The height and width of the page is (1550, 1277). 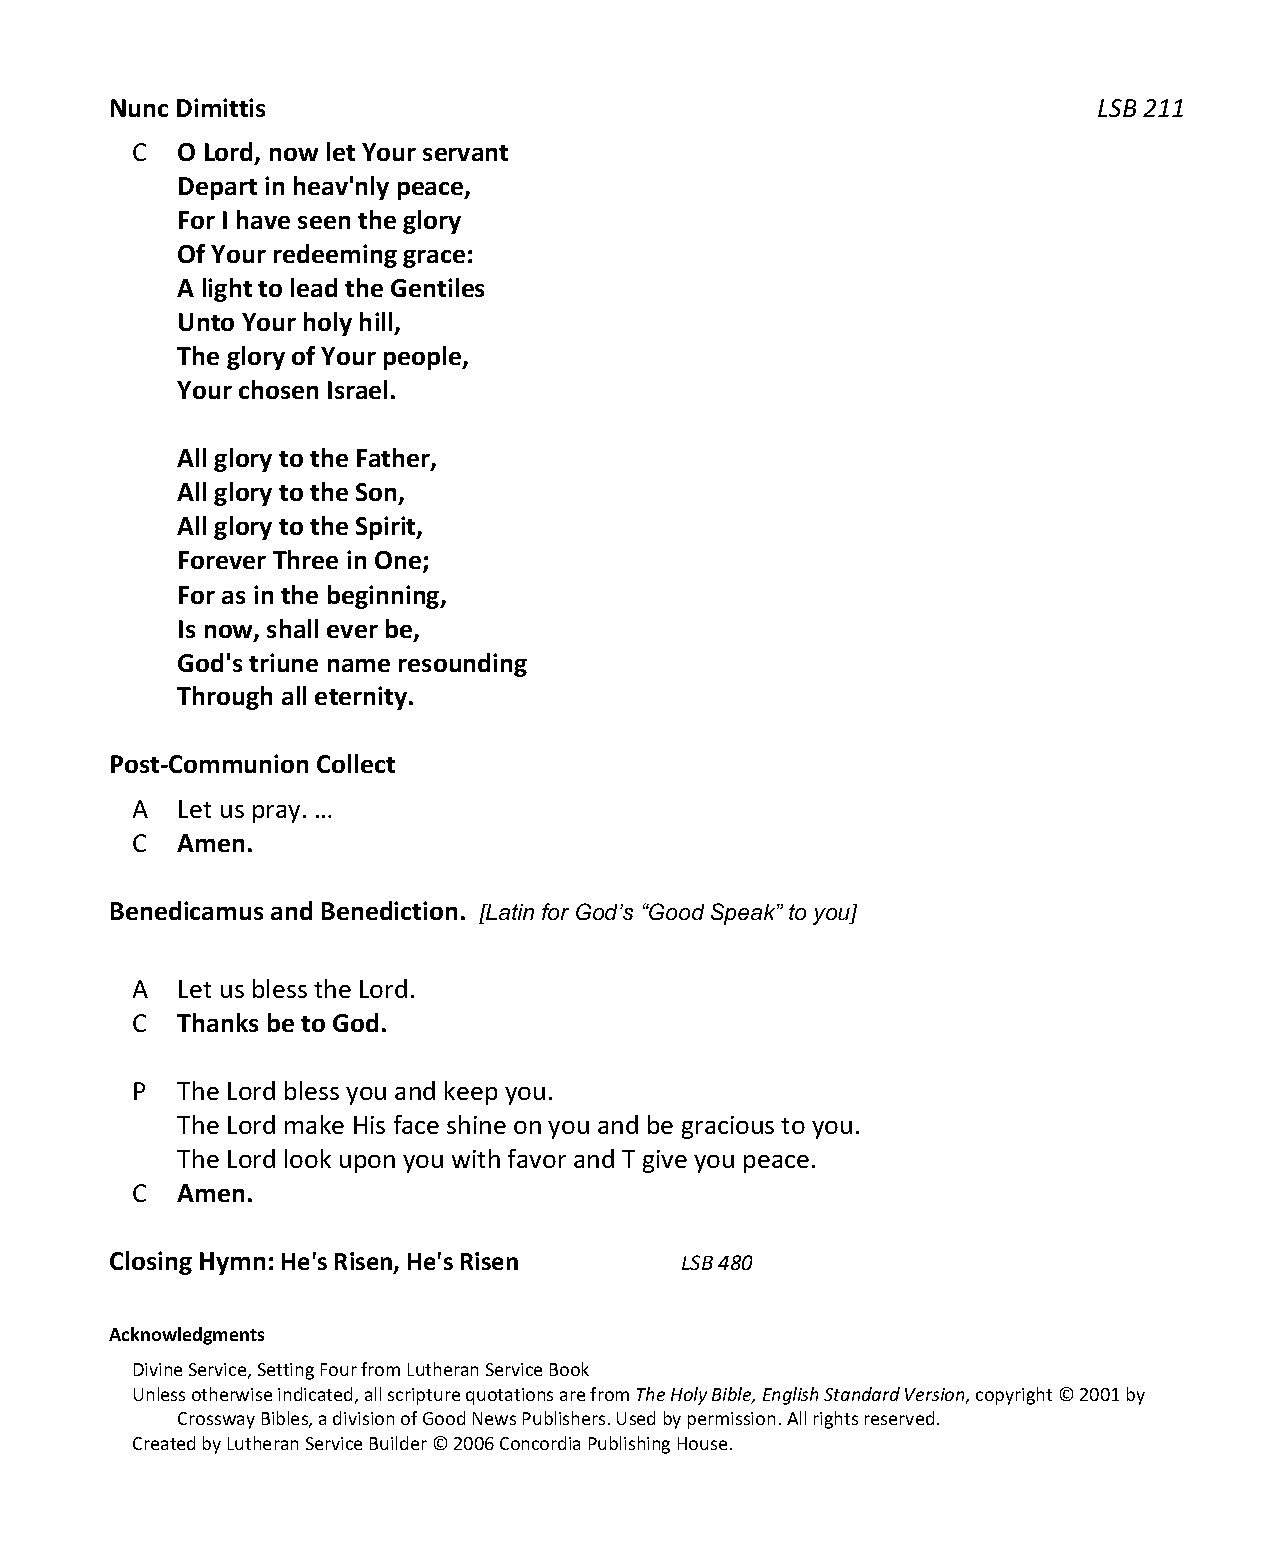 I want to click on pray, so click(x=278, y=814).
